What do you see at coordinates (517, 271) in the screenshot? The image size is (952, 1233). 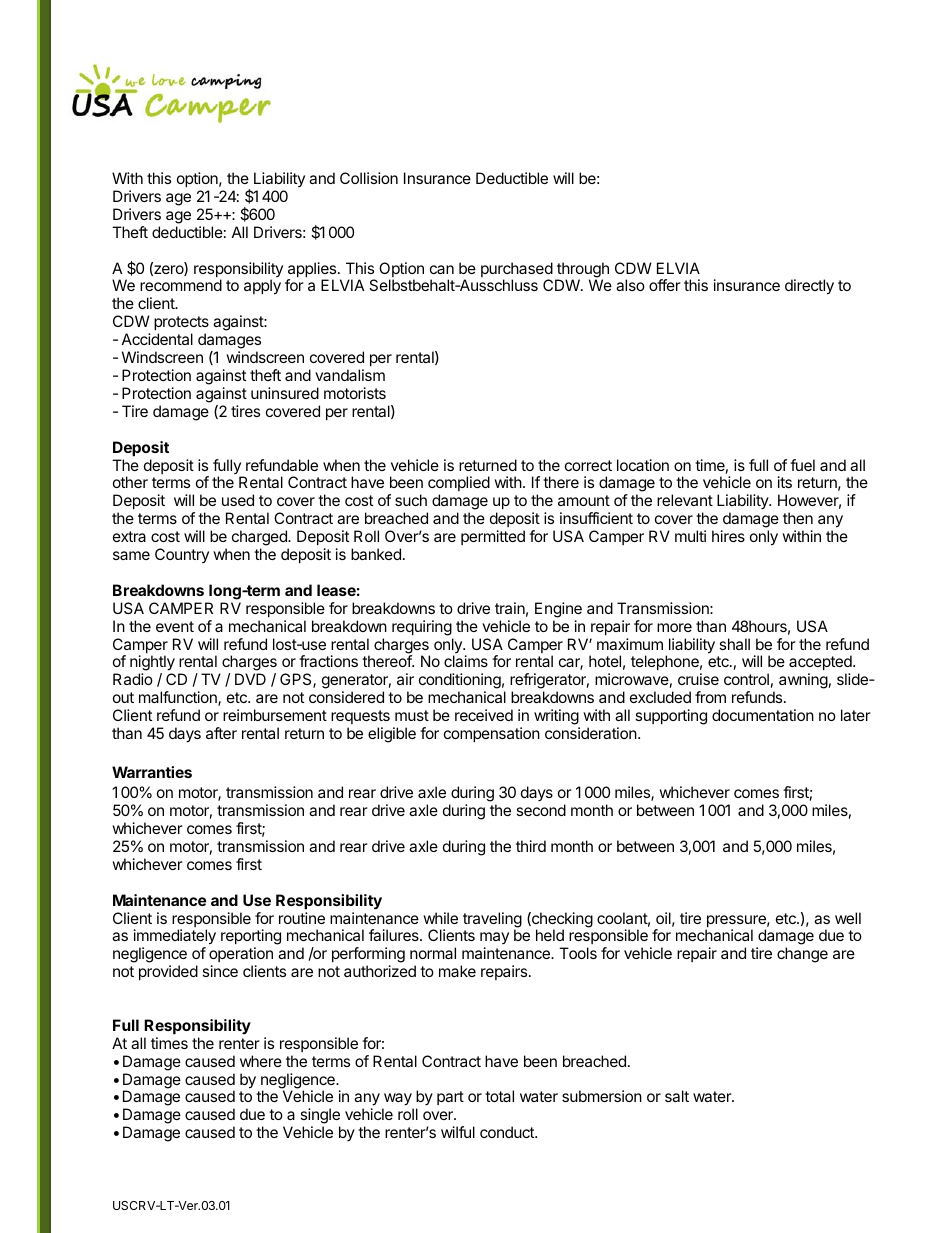 I see `purchased` at bounding box center [517, 271].
